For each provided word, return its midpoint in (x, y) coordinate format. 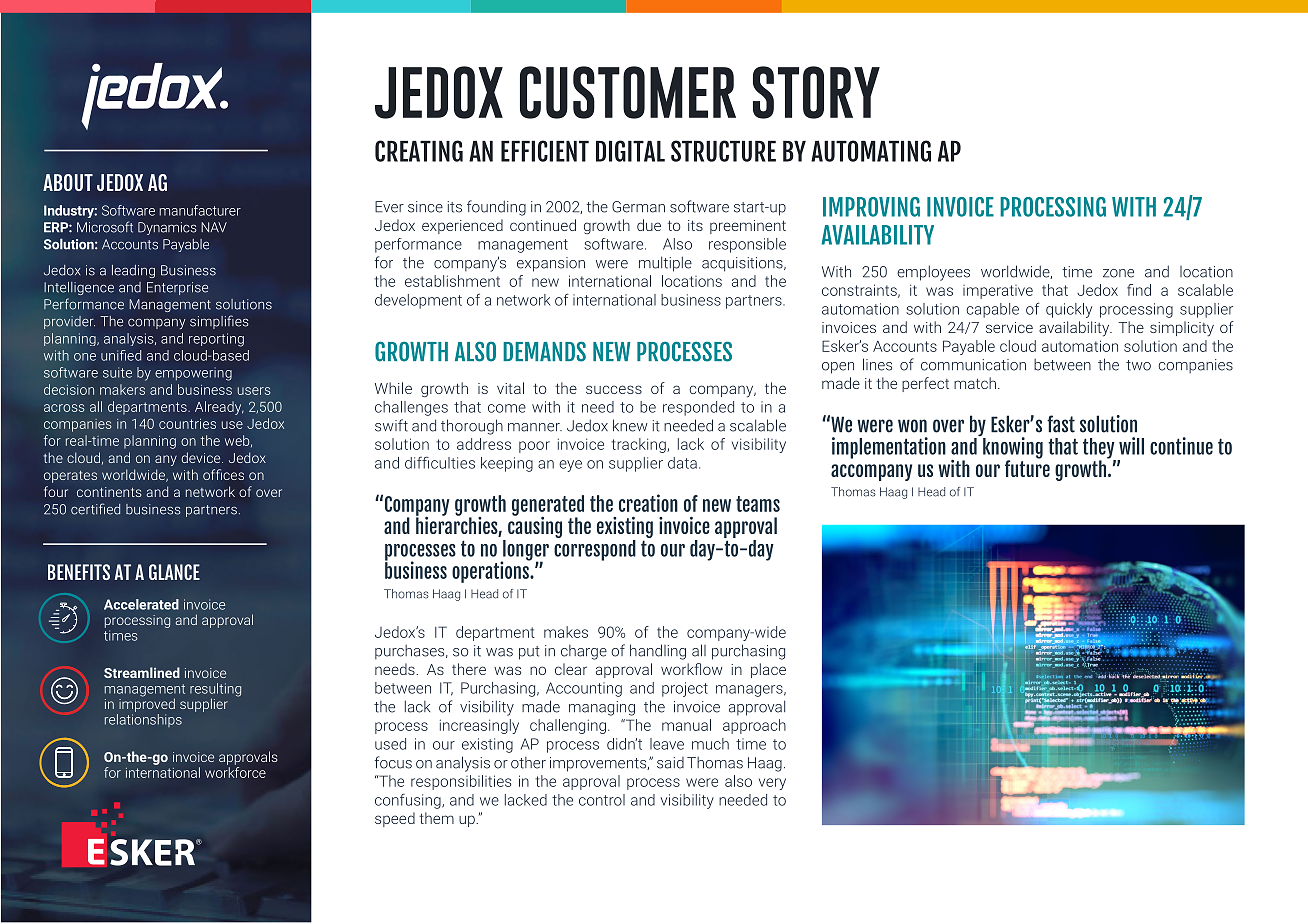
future (1027, 467)
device (202, 457)
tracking (639, 445)
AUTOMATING (871, 151)
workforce (235, 772)
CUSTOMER (628, 92)
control (602, 800)
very (772, 784)
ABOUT (68, 182)
